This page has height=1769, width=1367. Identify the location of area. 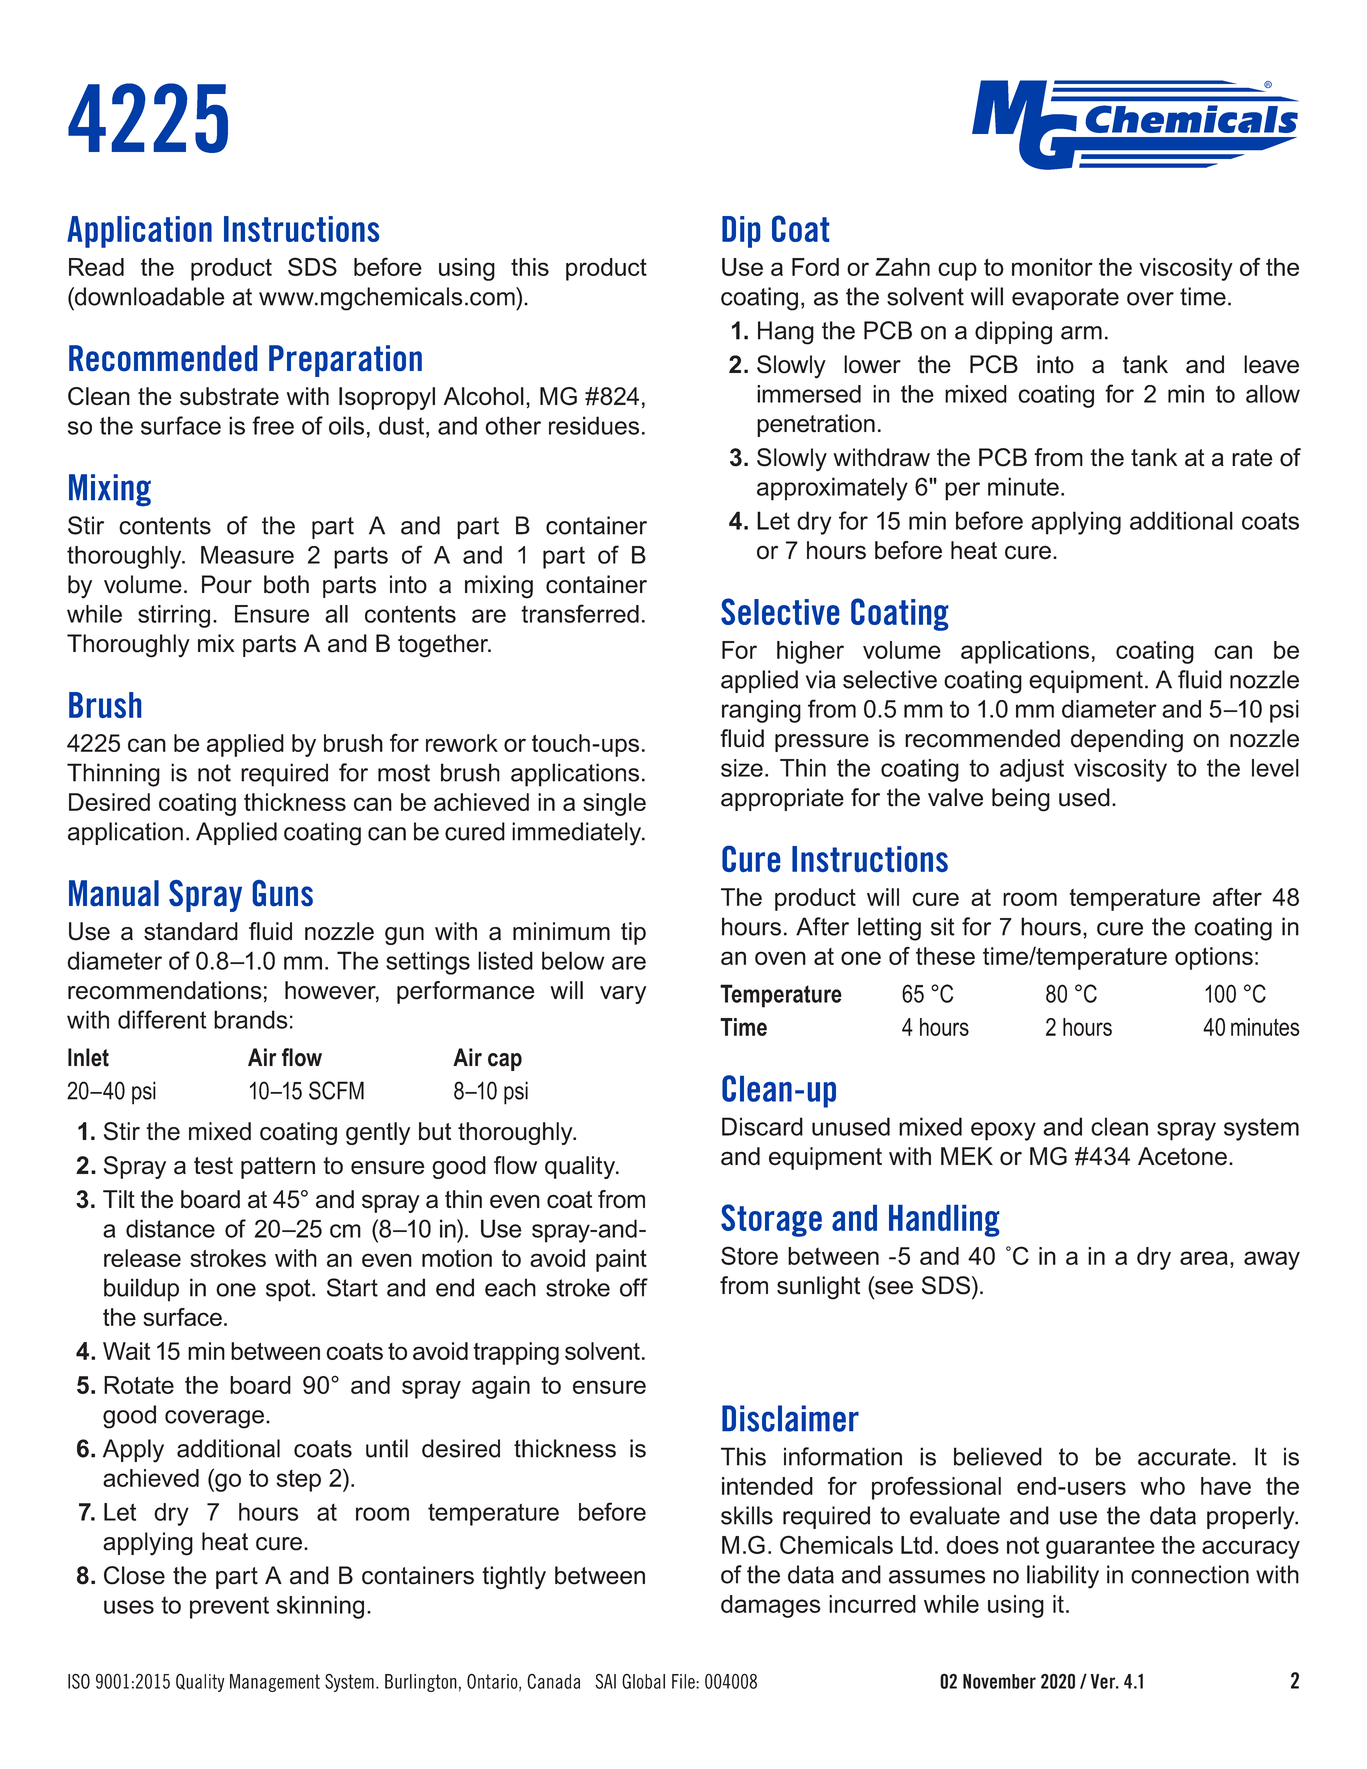
(1204, 1258).
